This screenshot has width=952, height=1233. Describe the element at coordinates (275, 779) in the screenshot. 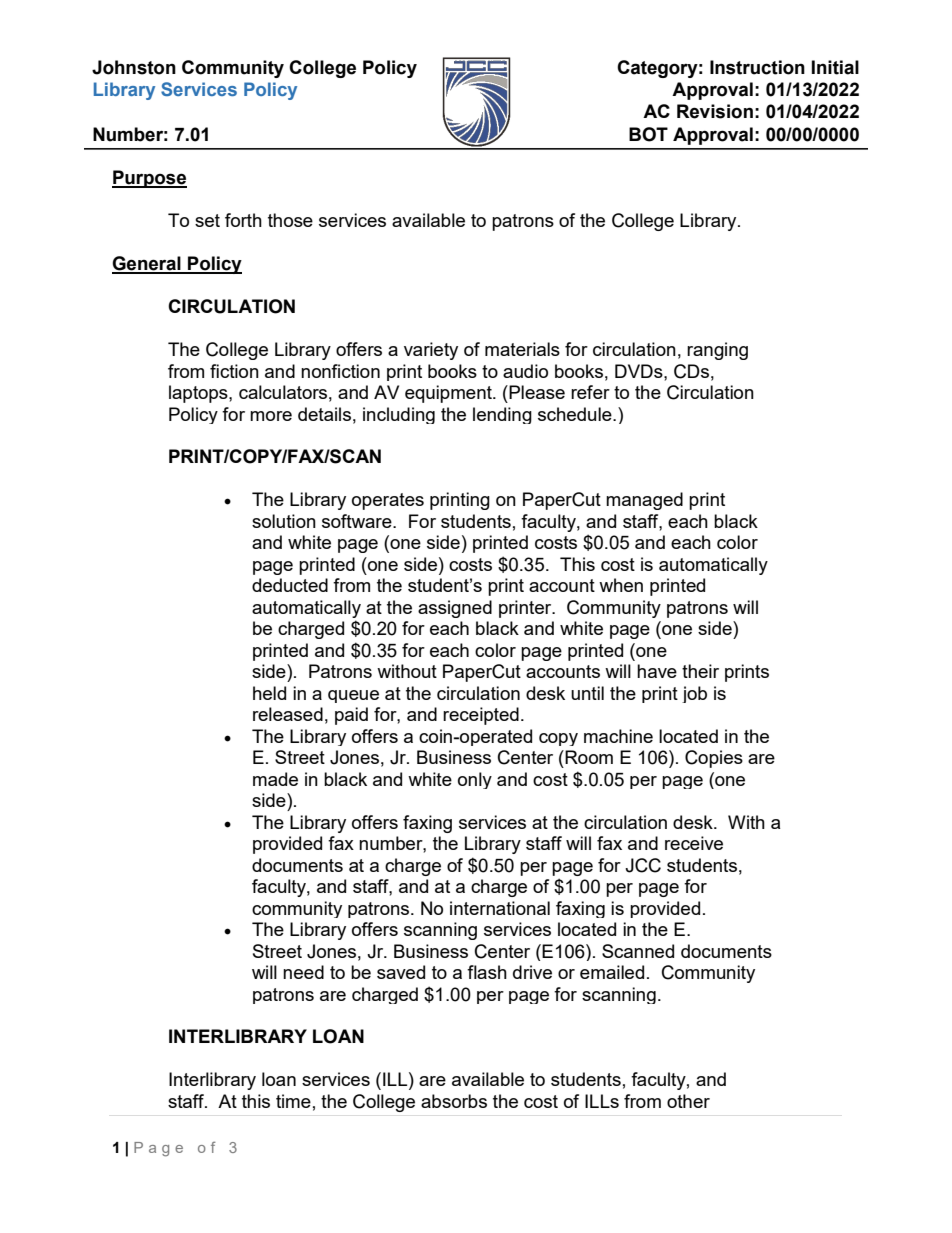

I see `made` at that location.
